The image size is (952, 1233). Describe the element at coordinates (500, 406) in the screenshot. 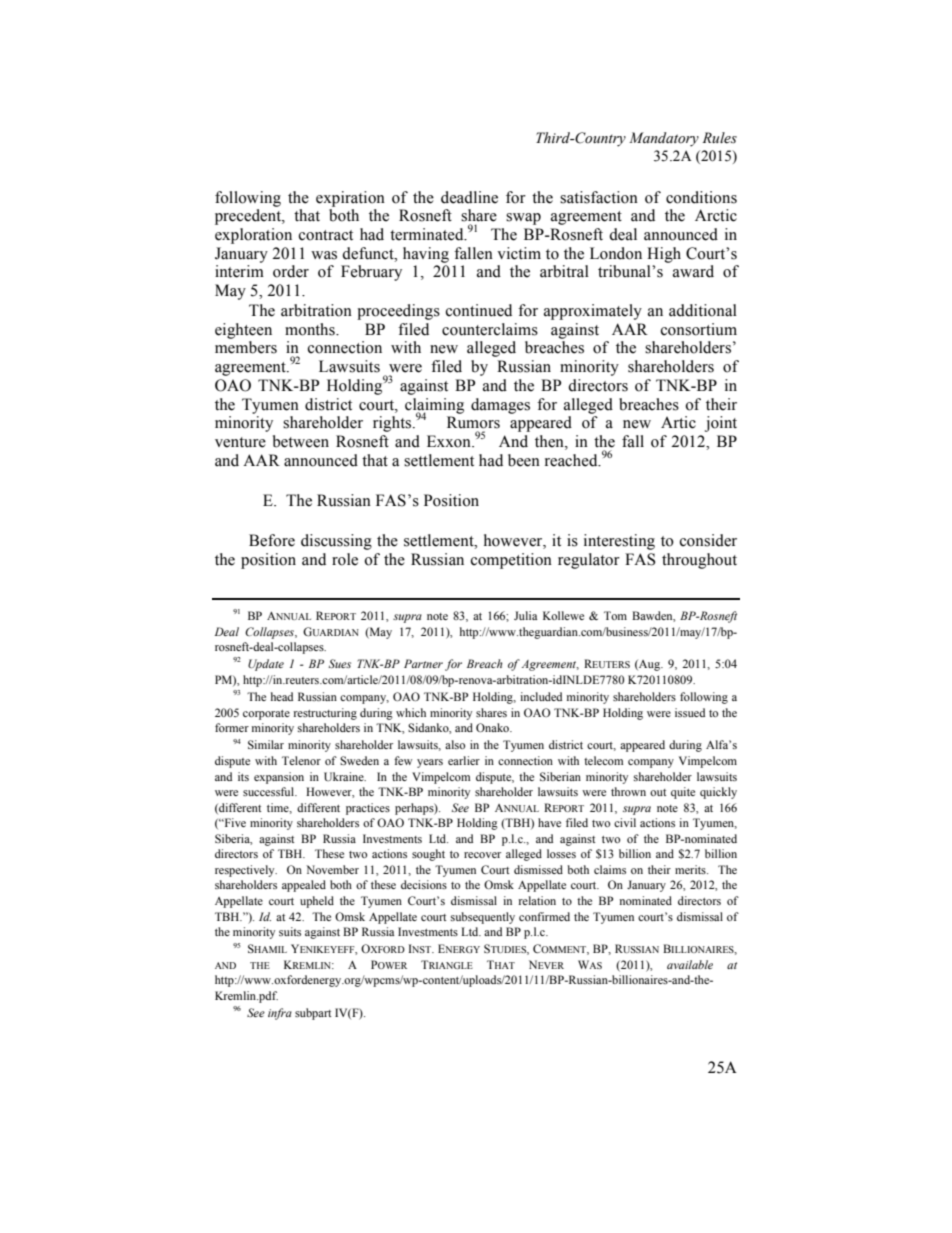

I see `damages` at that location.
